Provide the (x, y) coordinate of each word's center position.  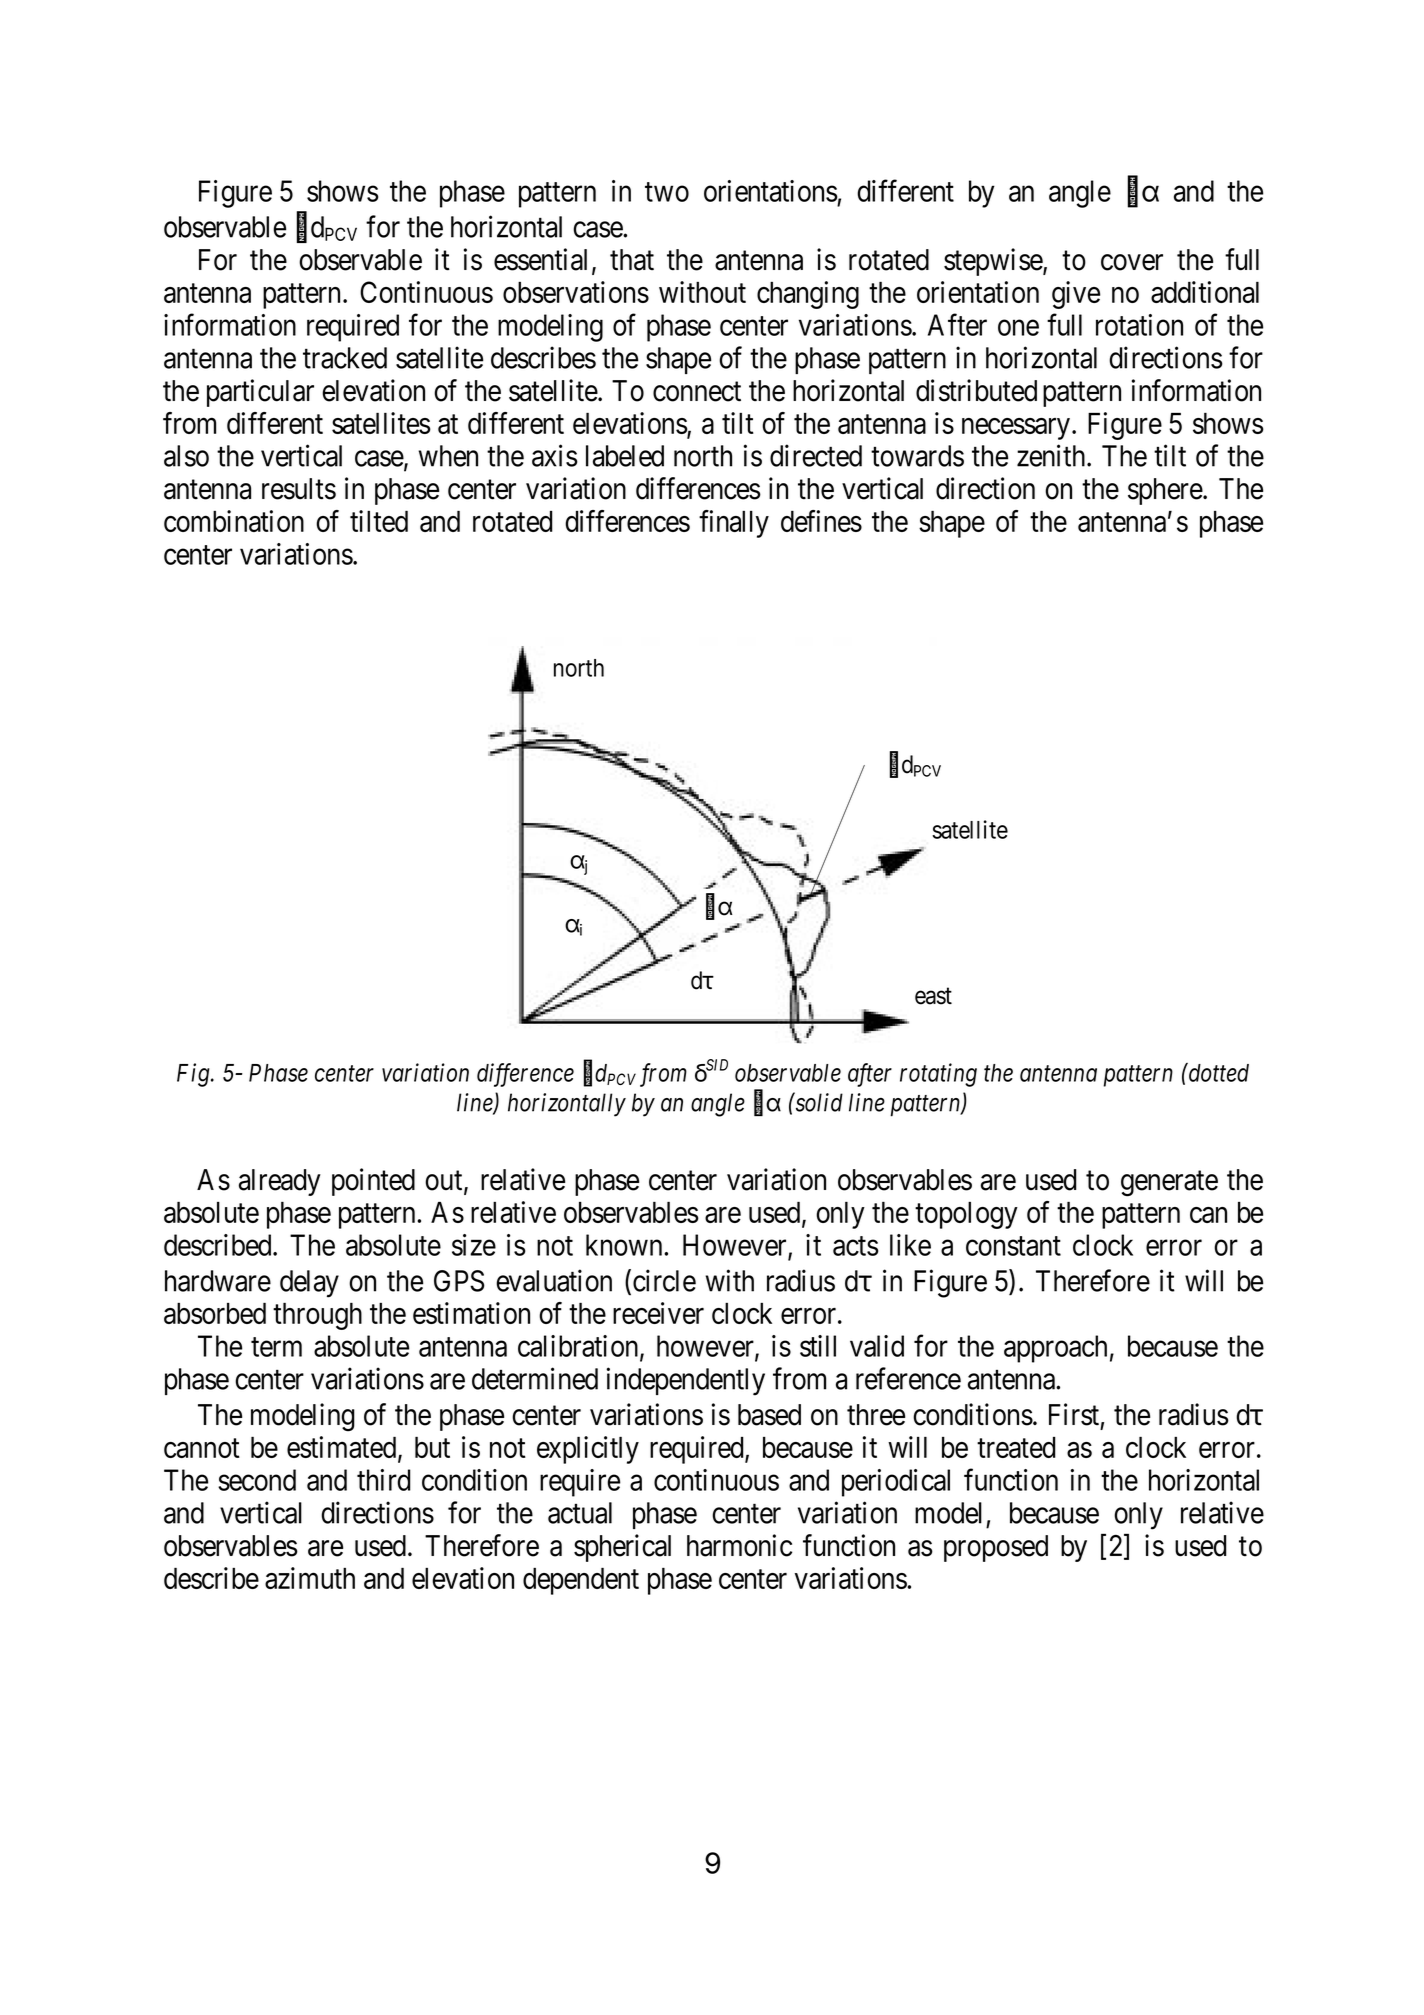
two (667, 192)
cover (1132, 262)
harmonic (739, 1545)
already (280, 1182)
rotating (938, 1075)
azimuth (310, 1578)
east (933, 996)
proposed (996, 1548)
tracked (345, 358)
